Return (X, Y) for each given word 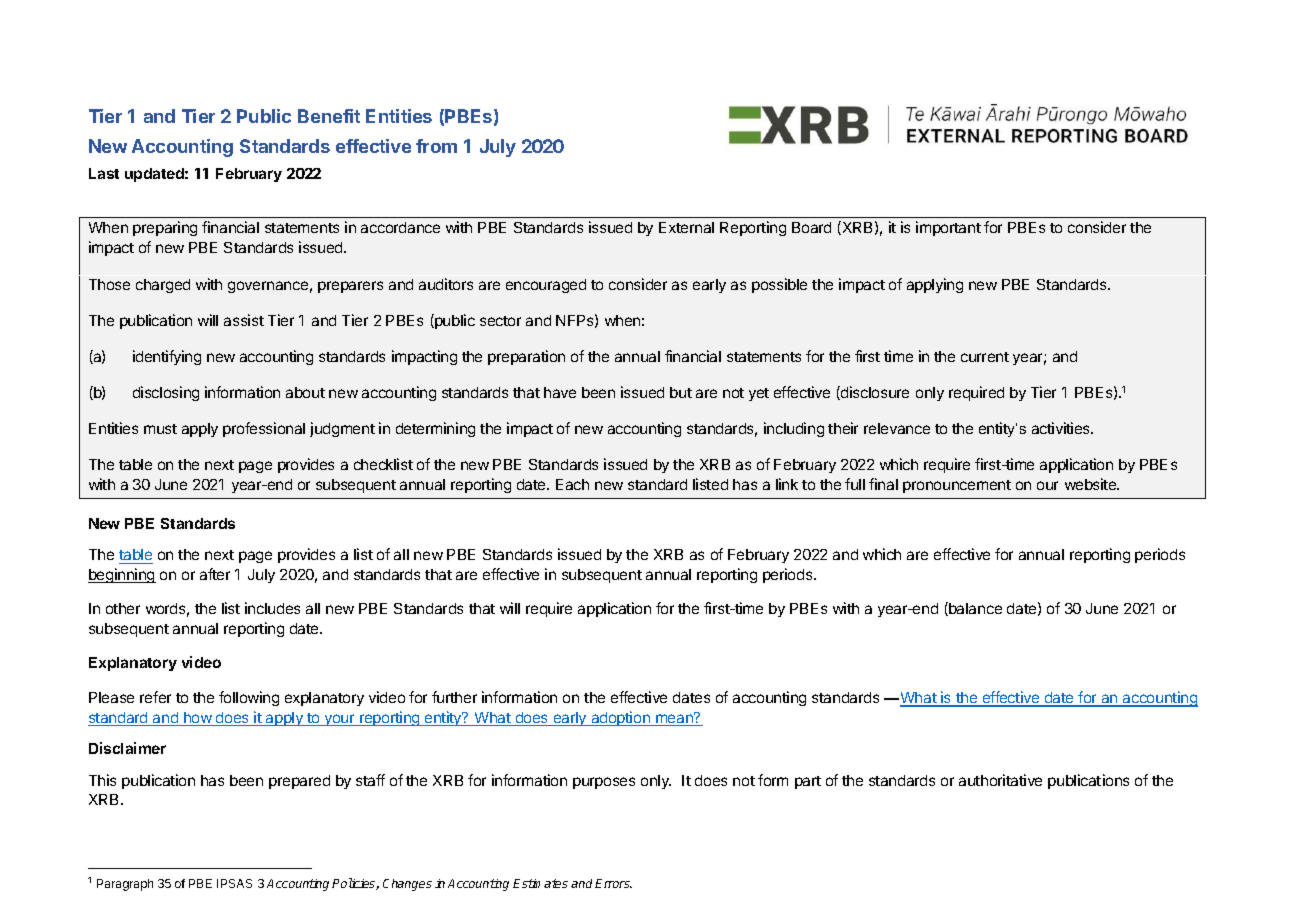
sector (500, 321)
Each (572, 484)
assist (244, 320)
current (985, 357)
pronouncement (957, 486)
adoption (620, 718)
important (948, 228)
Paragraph (125, 885)
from (436, 146)
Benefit (329, 116)
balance (974, 609)
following (249, 698)
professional (264, 429)
